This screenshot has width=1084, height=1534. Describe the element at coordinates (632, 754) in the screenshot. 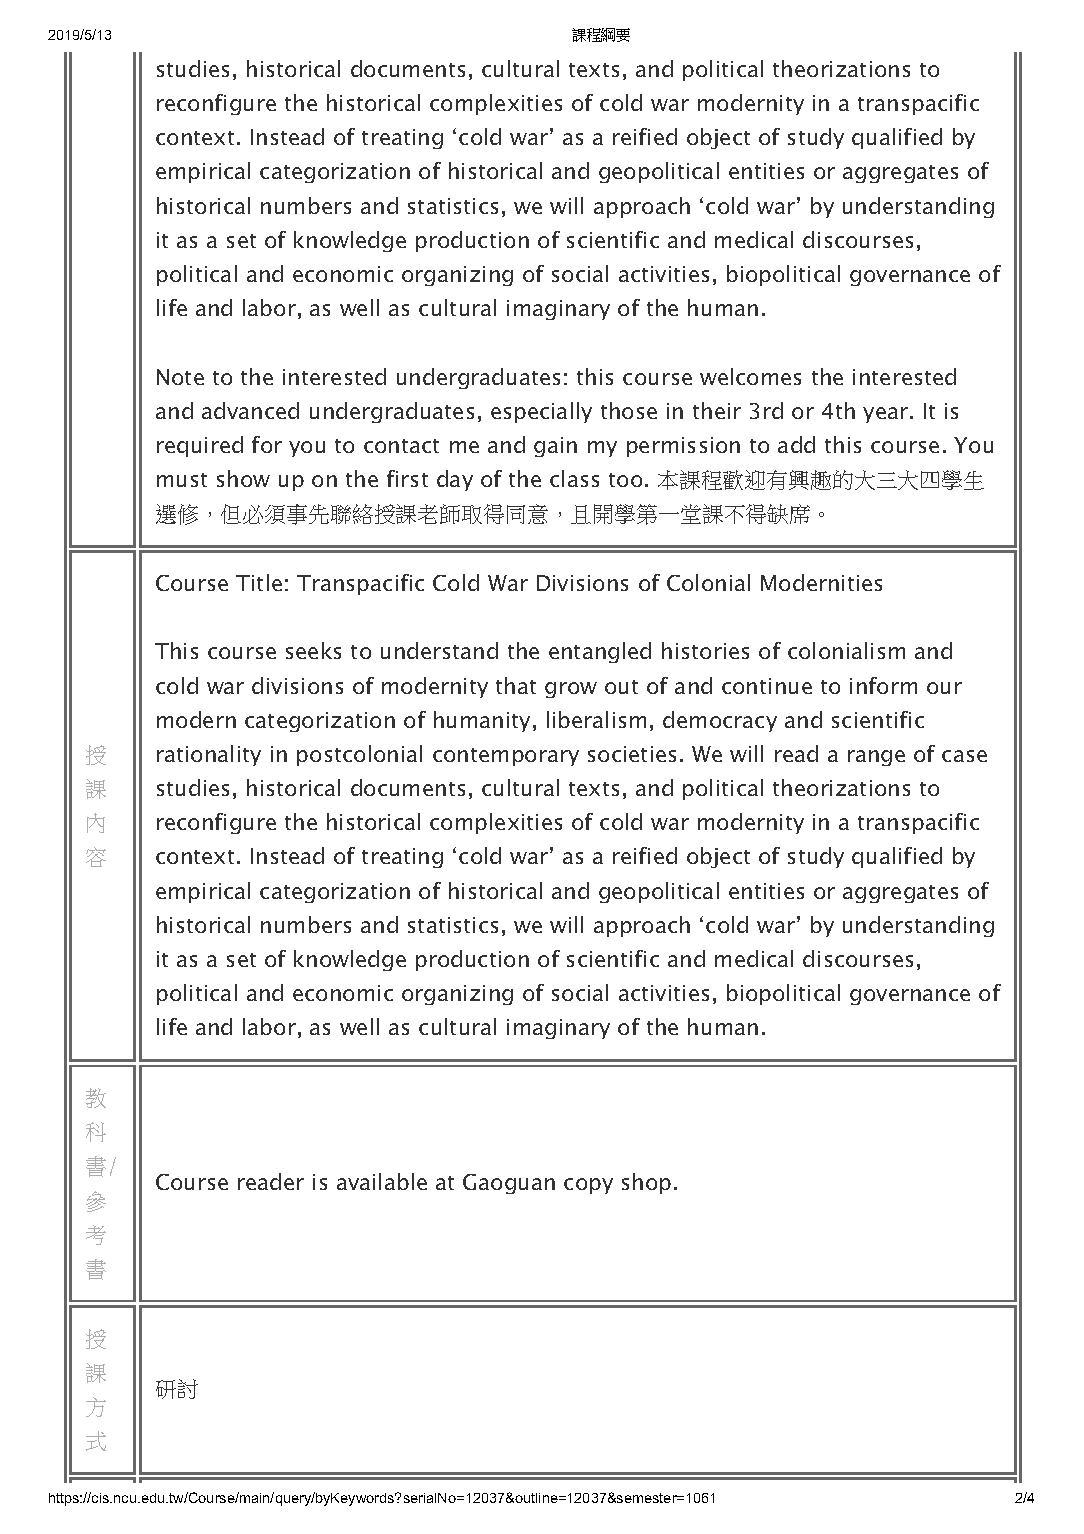

I see `societies` at that location.
